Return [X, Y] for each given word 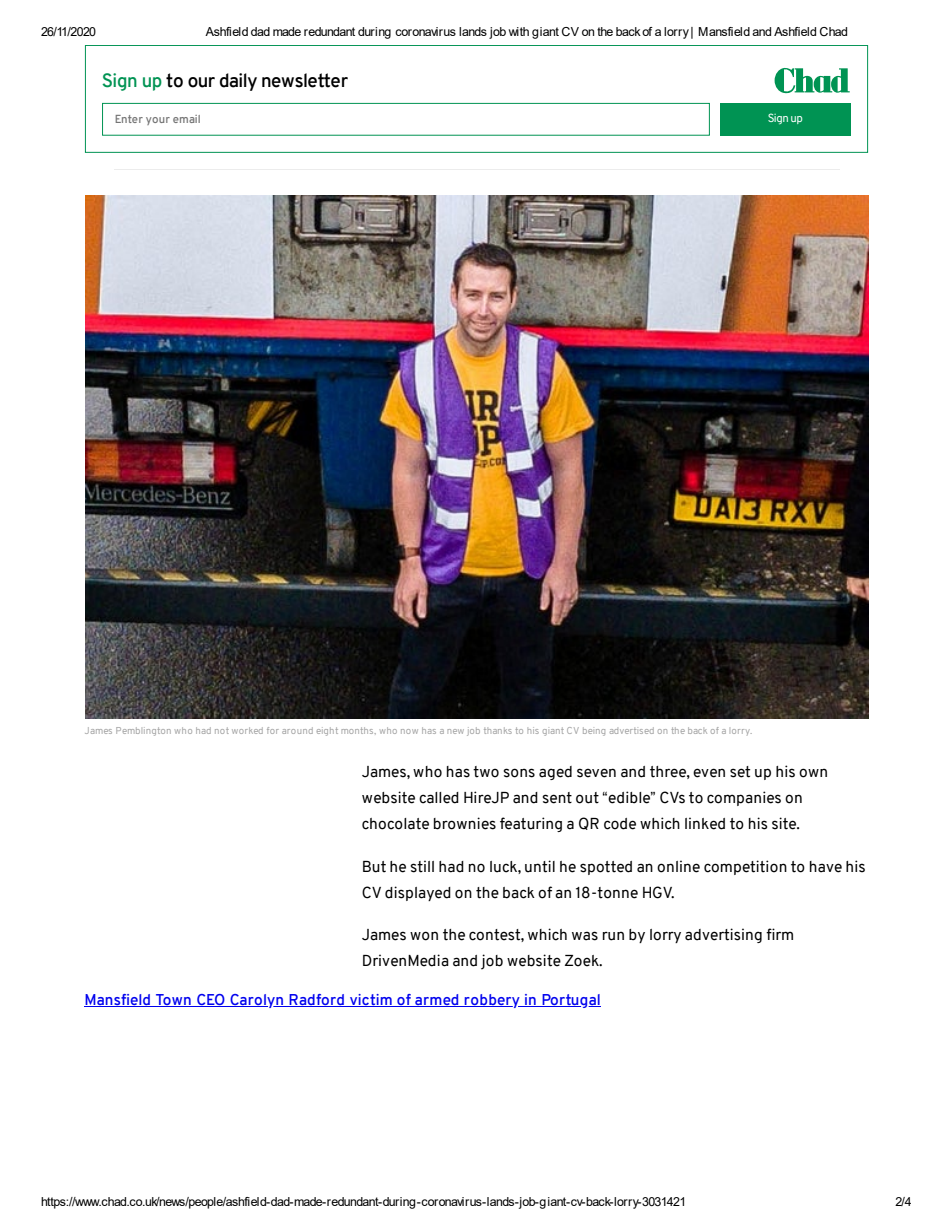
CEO [211, 1000]
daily [238, 82]
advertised [632, 730]
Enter [129, 119]
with [519, 31]
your [158, 121]
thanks [498, 730]
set [740, 772]
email [186, 119]
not [222, 730]
